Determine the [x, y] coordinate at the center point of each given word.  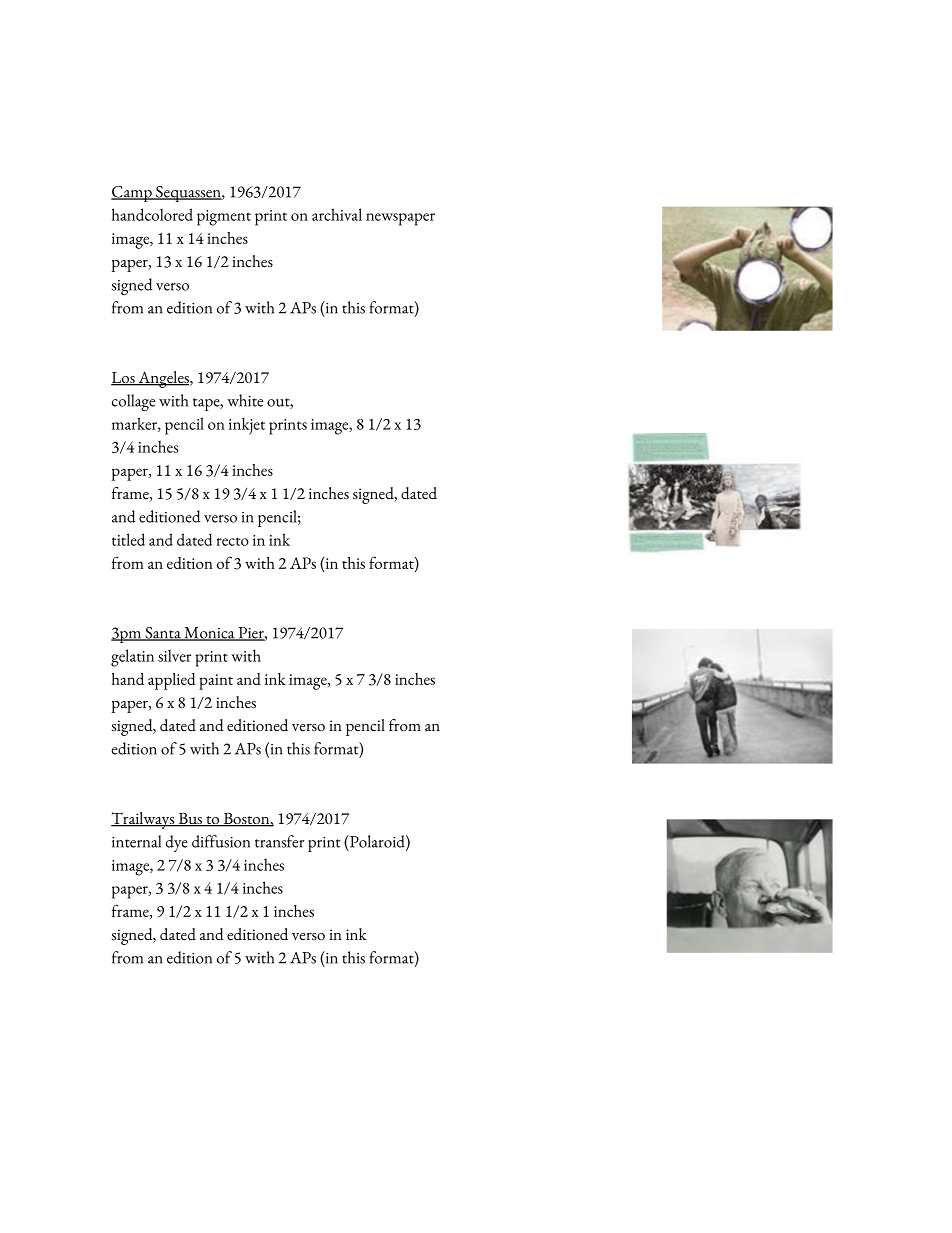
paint [216, 682]
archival [337, 214]
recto [233, 541]
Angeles [163, 379]
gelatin [132, 658]
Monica [209, 634]
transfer [279, 841]
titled [128, 539]
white [245, 400]
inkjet [247, 426]
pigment [224, 218]
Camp [132, 194]
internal [136, 841]
